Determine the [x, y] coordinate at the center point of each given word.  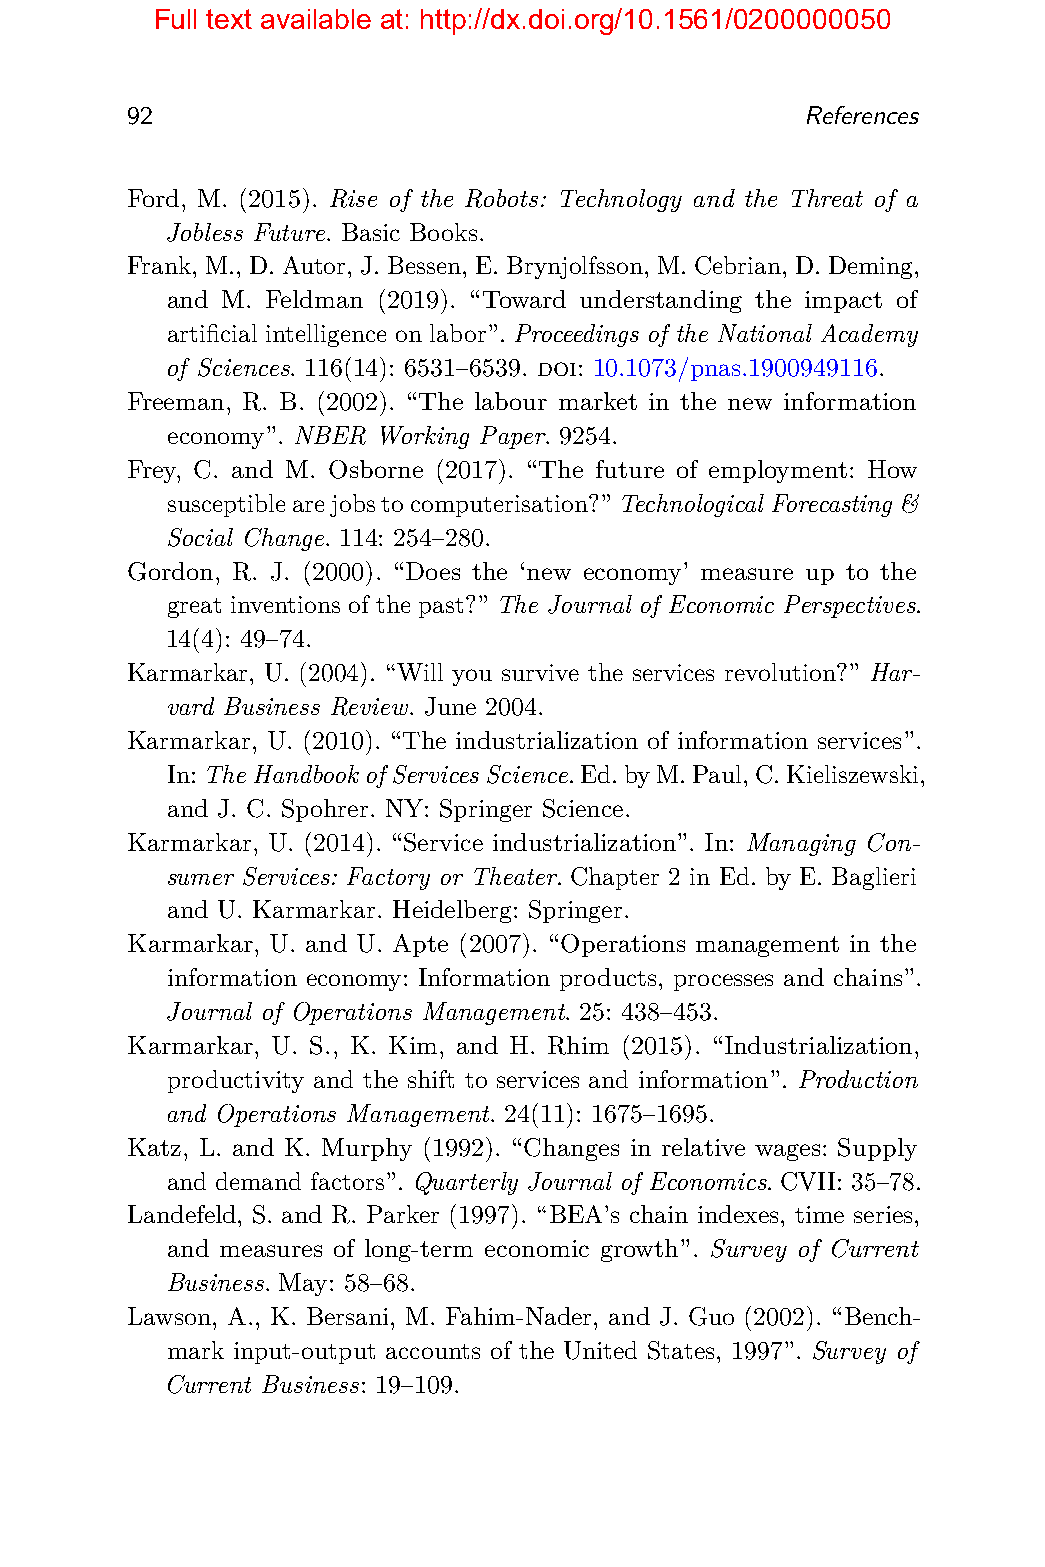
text [229, 19]
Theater [517, 876]
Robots [501, 198]
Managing [801, 844]
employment [778, 471]
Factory [388, 878]
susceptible [226, 505]
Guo [711, 1316]
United [600, 1350]
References [863, 115]
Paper [514, 437]
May [305, 1284]
